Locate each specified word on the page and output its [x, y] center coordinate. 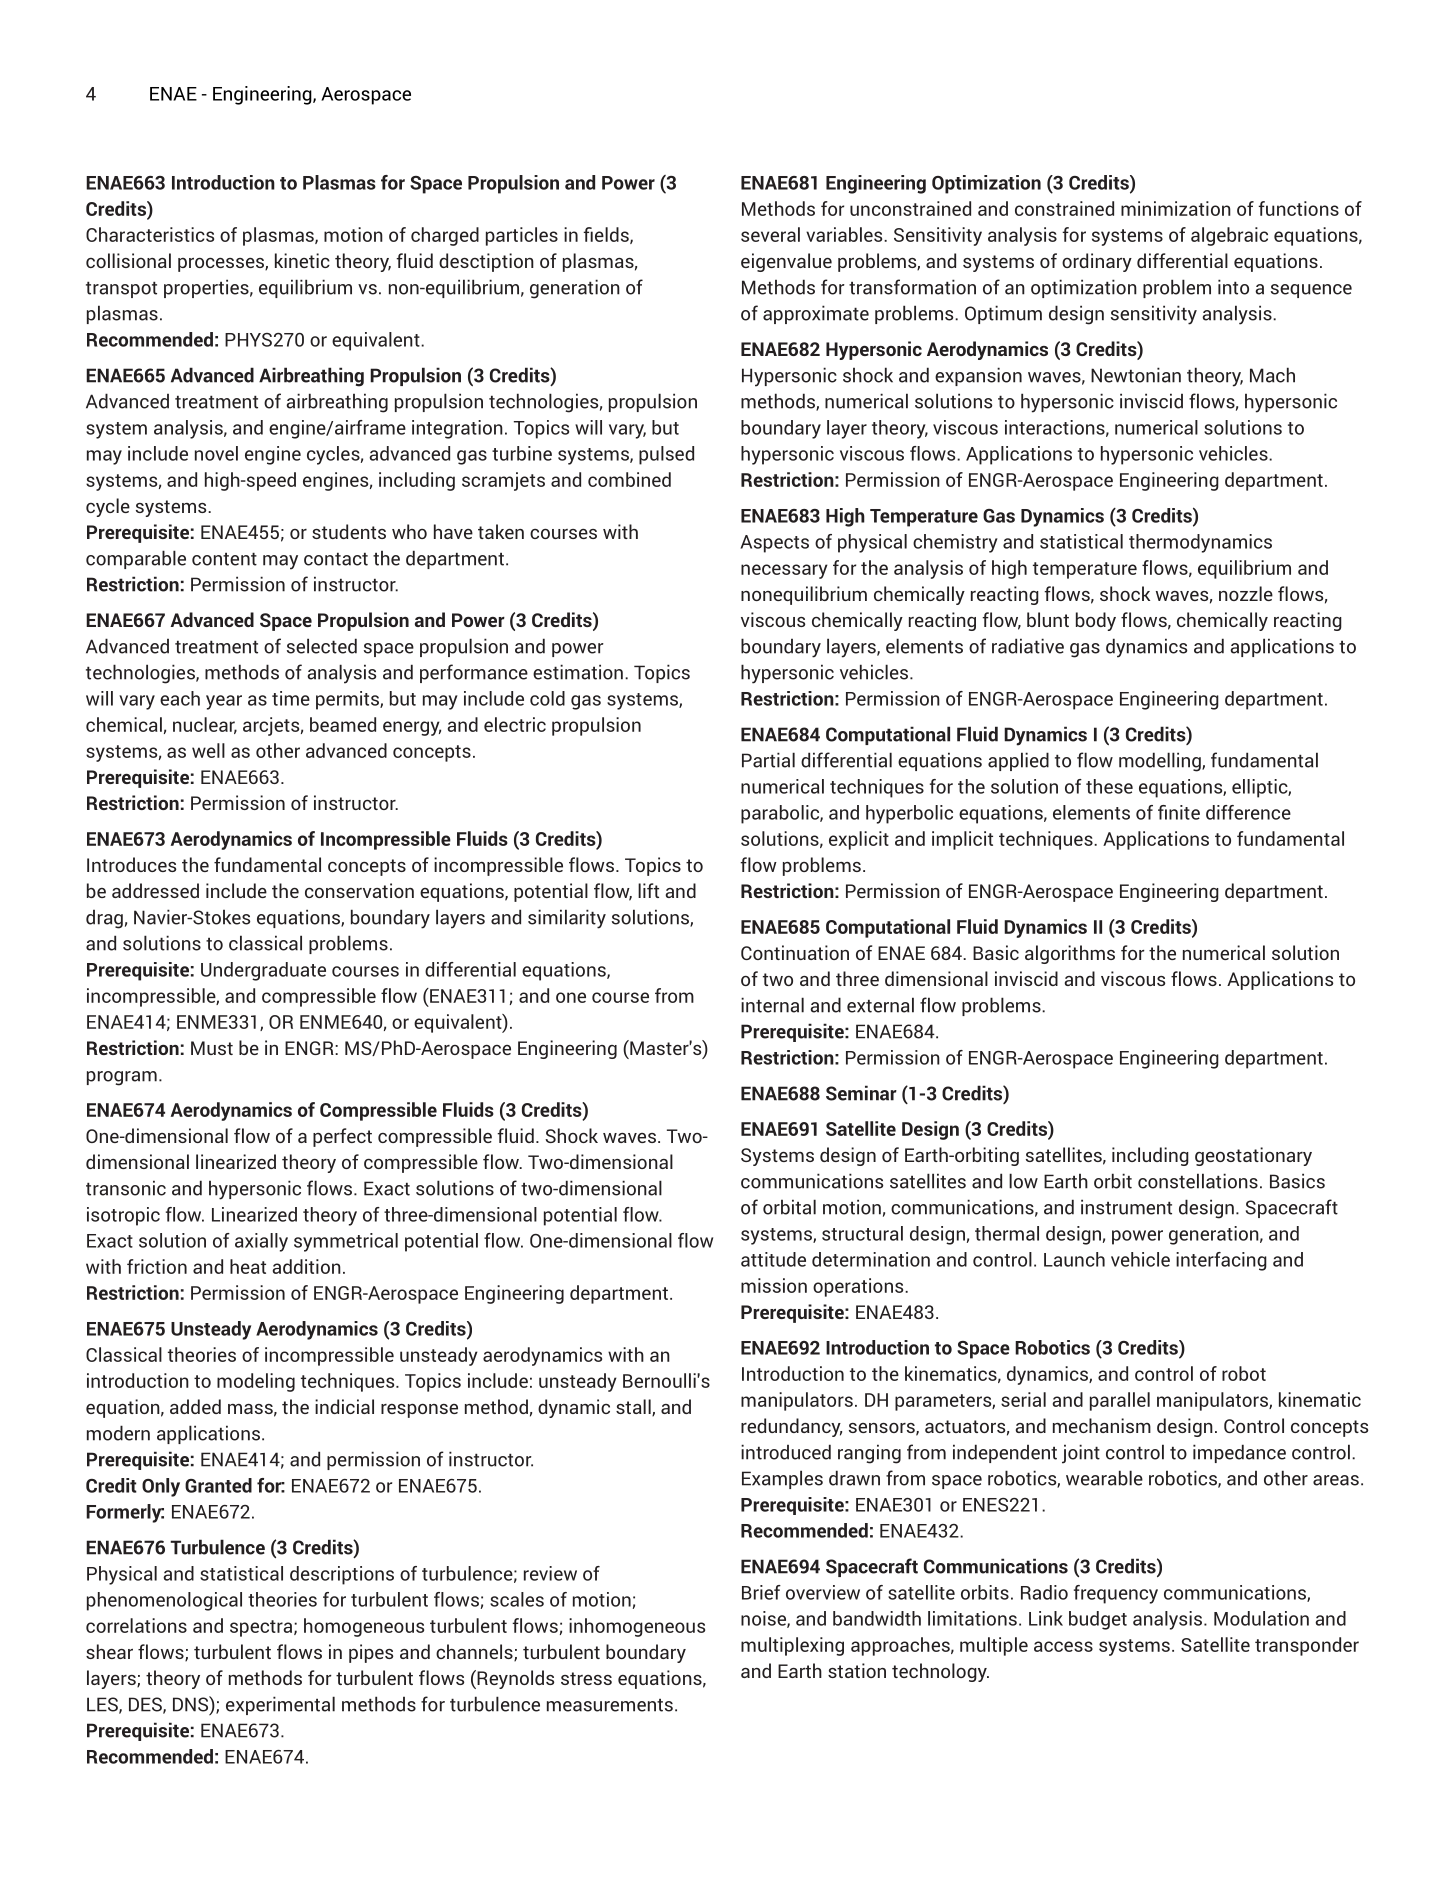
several [770, 234]
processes [222, 265]
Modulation [1261, 1618]
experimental [280, 1705]
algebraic [1229, 236]
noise [764, 1619]
